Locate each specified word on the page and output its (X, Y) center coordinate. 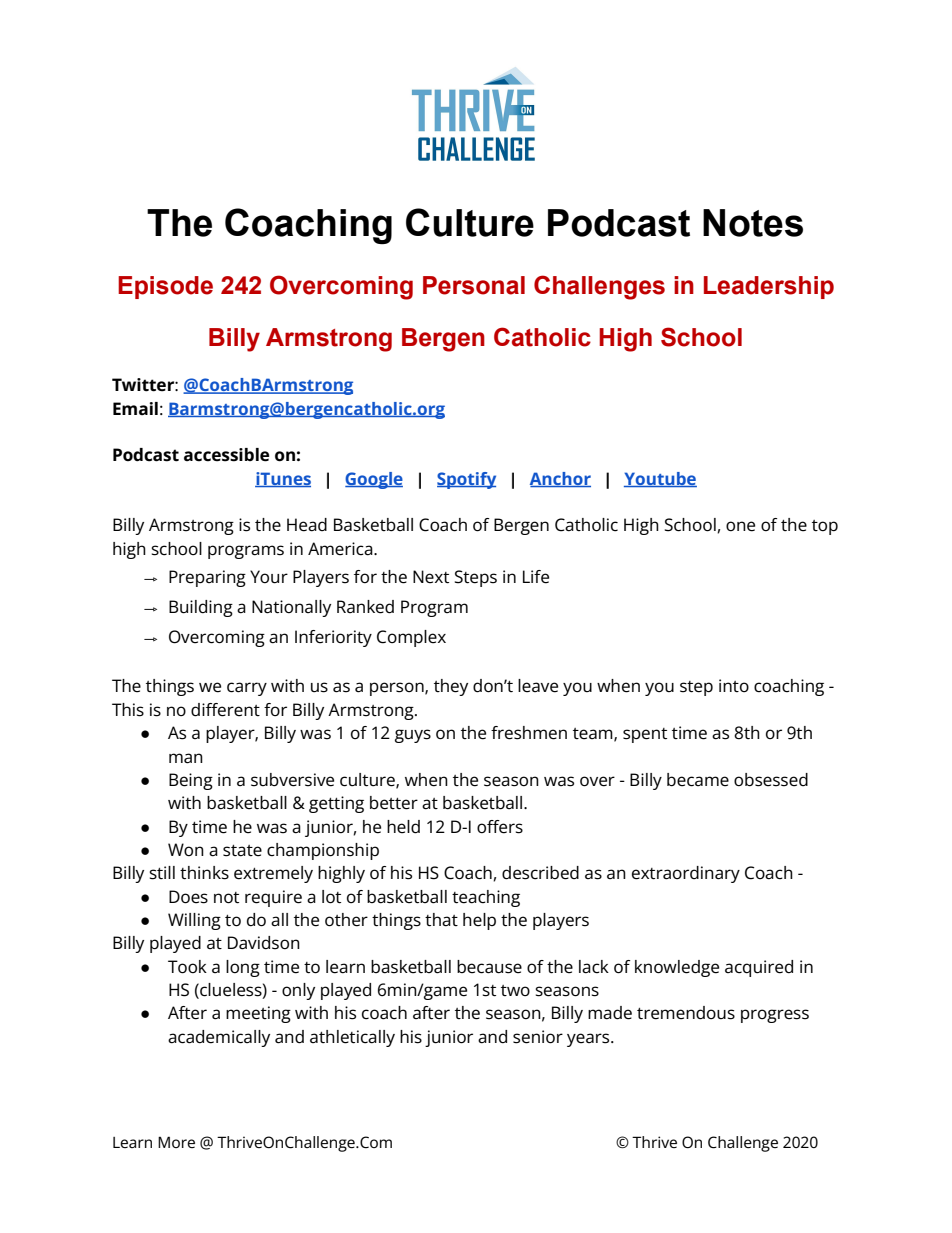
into (734, 685)
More (176, 1142)
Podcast (619, 223)
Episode (165, 287)
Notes (753, 223)
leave (538, 686)
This (128, 710)
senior (538, 1037)
